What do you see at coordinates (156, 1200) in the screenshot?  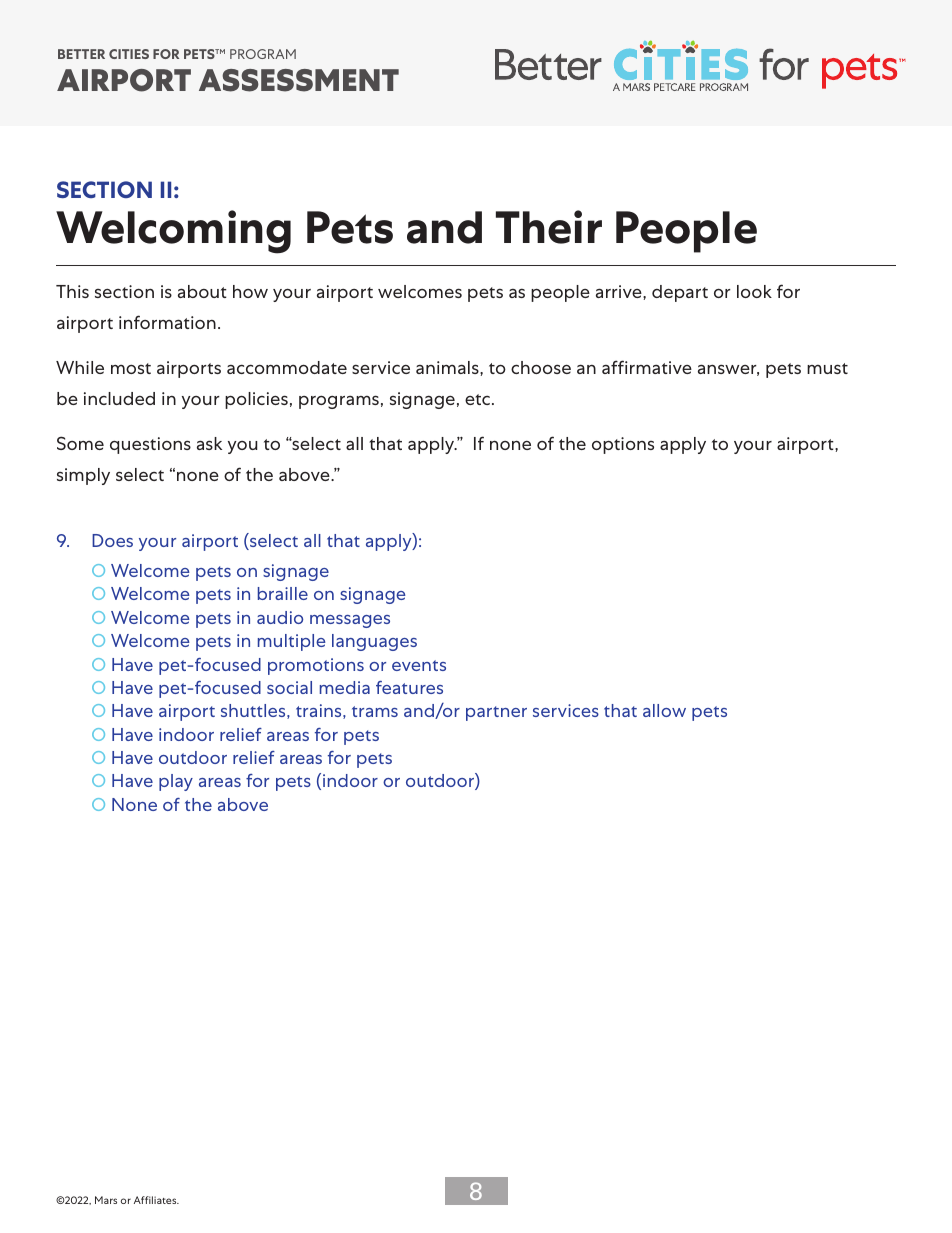 I see `Affiliates` at bounding box center [156, 1200].
